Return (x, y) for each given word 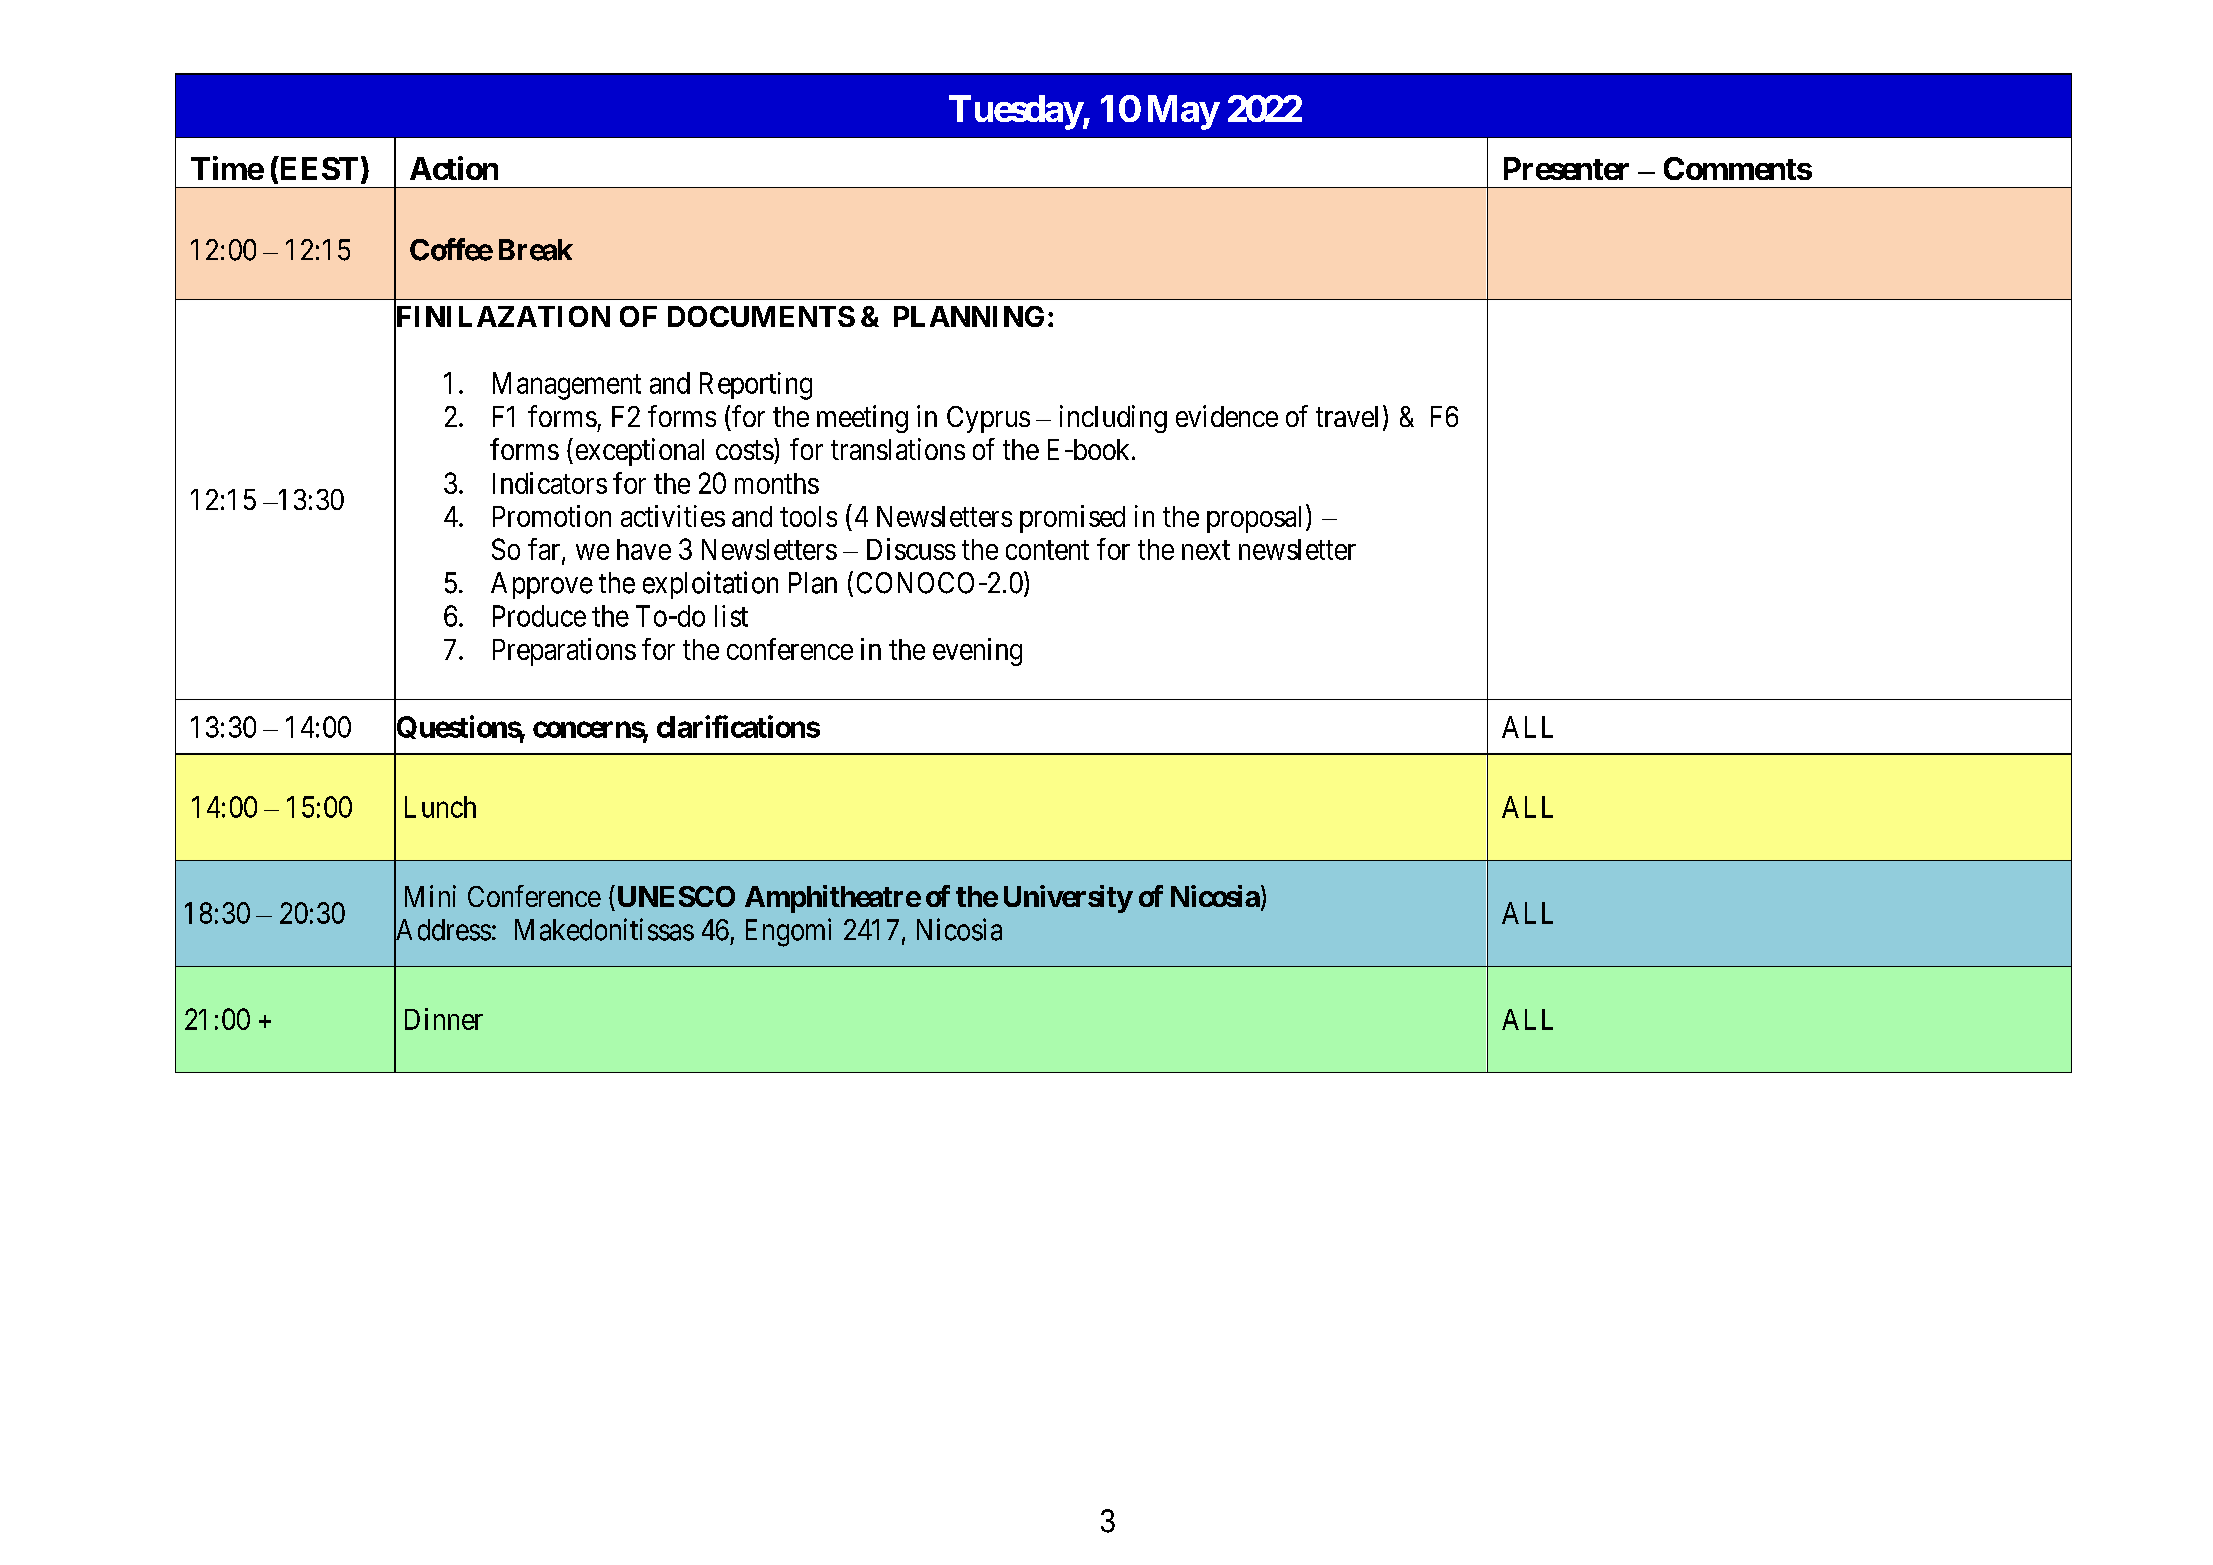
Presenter (1566, 168)
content (1047, 550)
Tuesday (1016, 112)
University (1068, 899)
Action (454, 168)
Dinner (444, 1019)
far (545, 550)
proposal (1257, 518)
